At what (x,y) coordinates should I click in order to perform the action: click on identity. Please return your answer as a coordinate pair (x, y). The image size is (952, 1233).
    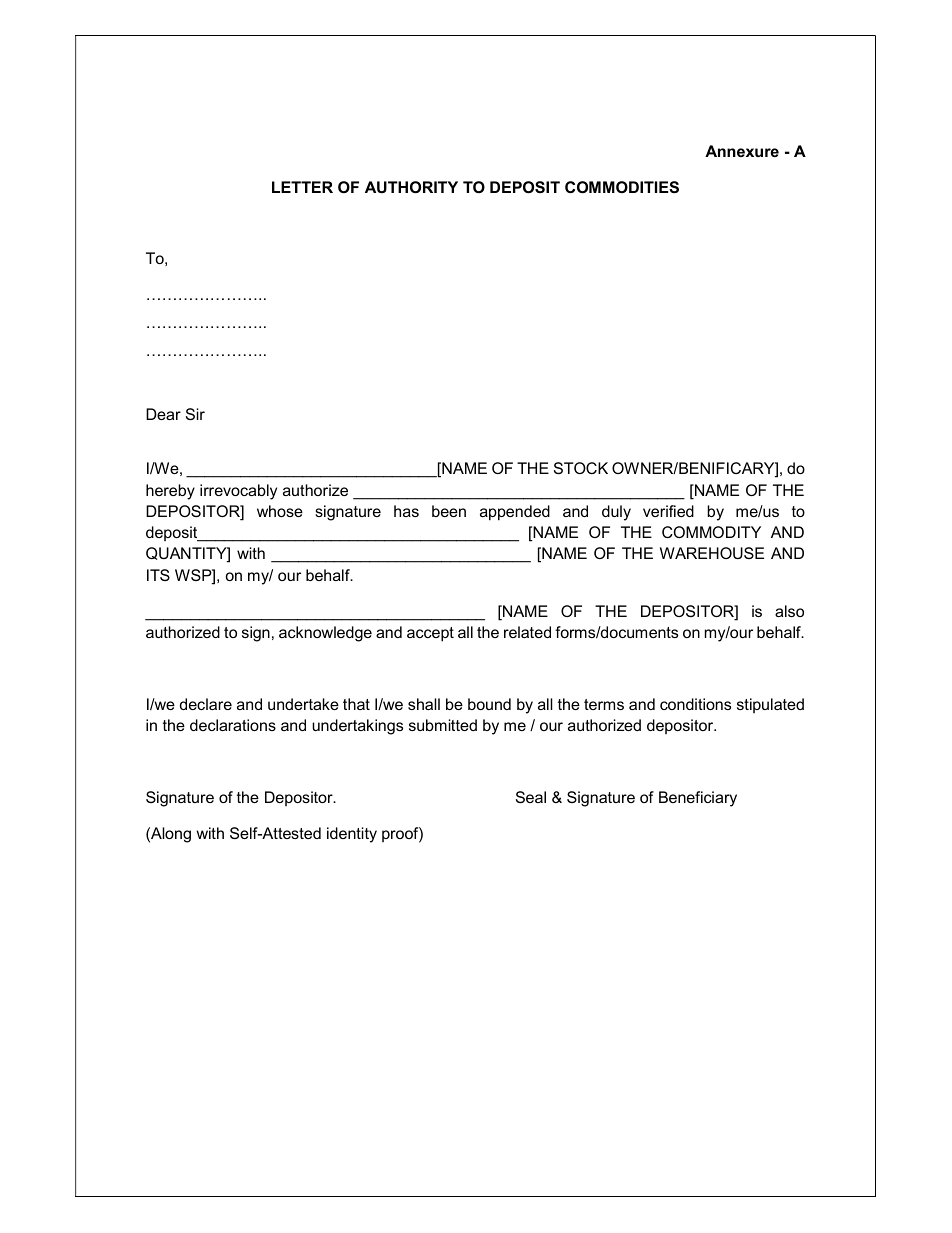
    Looking at the image, I should click on (352, 835).
